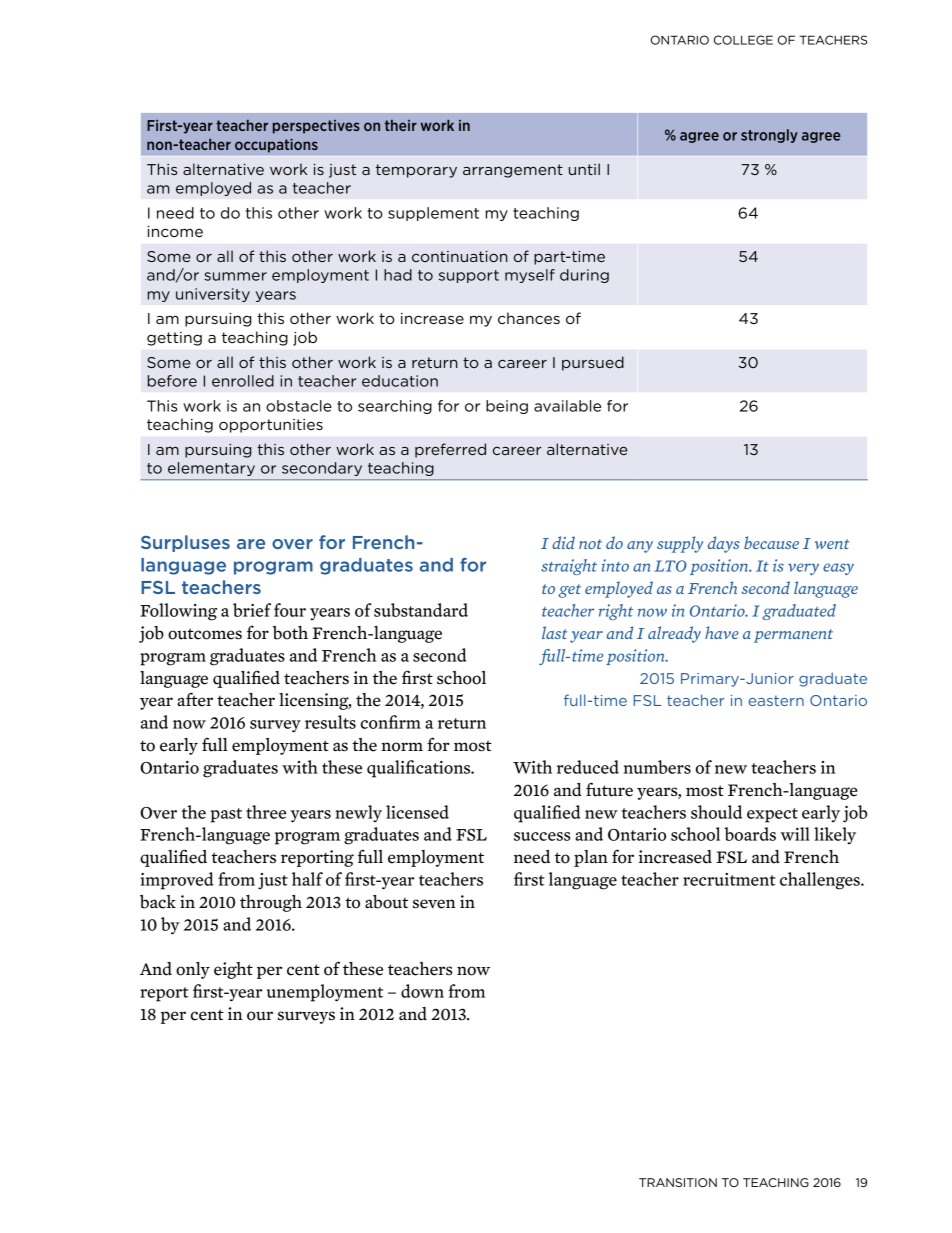  What do you see at coordinates (729, 879) in the document?
I see `recruitment` at bounding box center [729, 879].
